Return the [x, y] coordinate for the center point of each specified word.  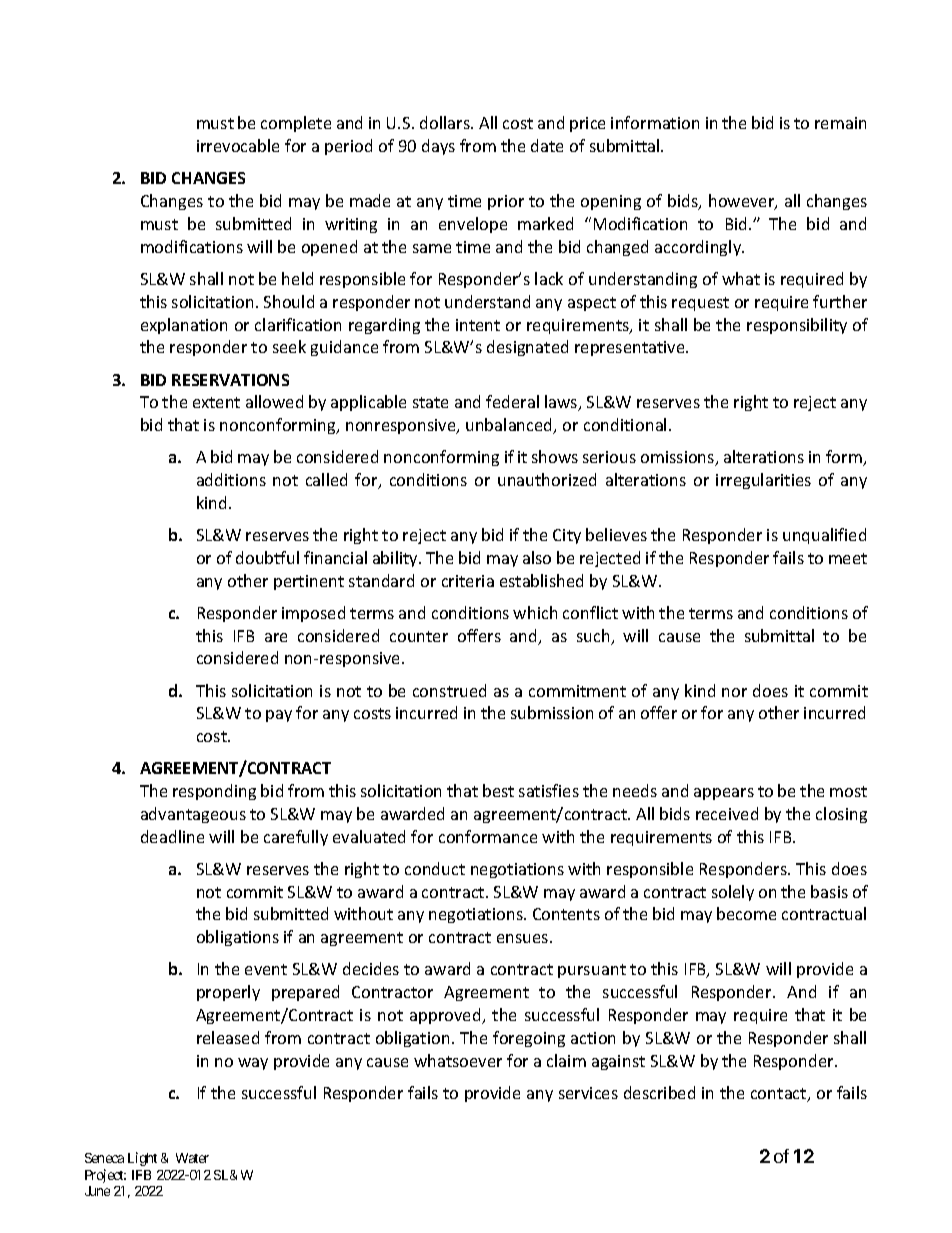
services [588, 1093]
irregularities [763, 481]
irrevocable [238, 145]
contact [780, 1095]
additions [231, 479]
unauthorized [547, 479]
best [498, 790]
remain [840, 123]
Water [192, 1158]
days [438, 147]
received [727, 813]
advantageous [193, 815]
